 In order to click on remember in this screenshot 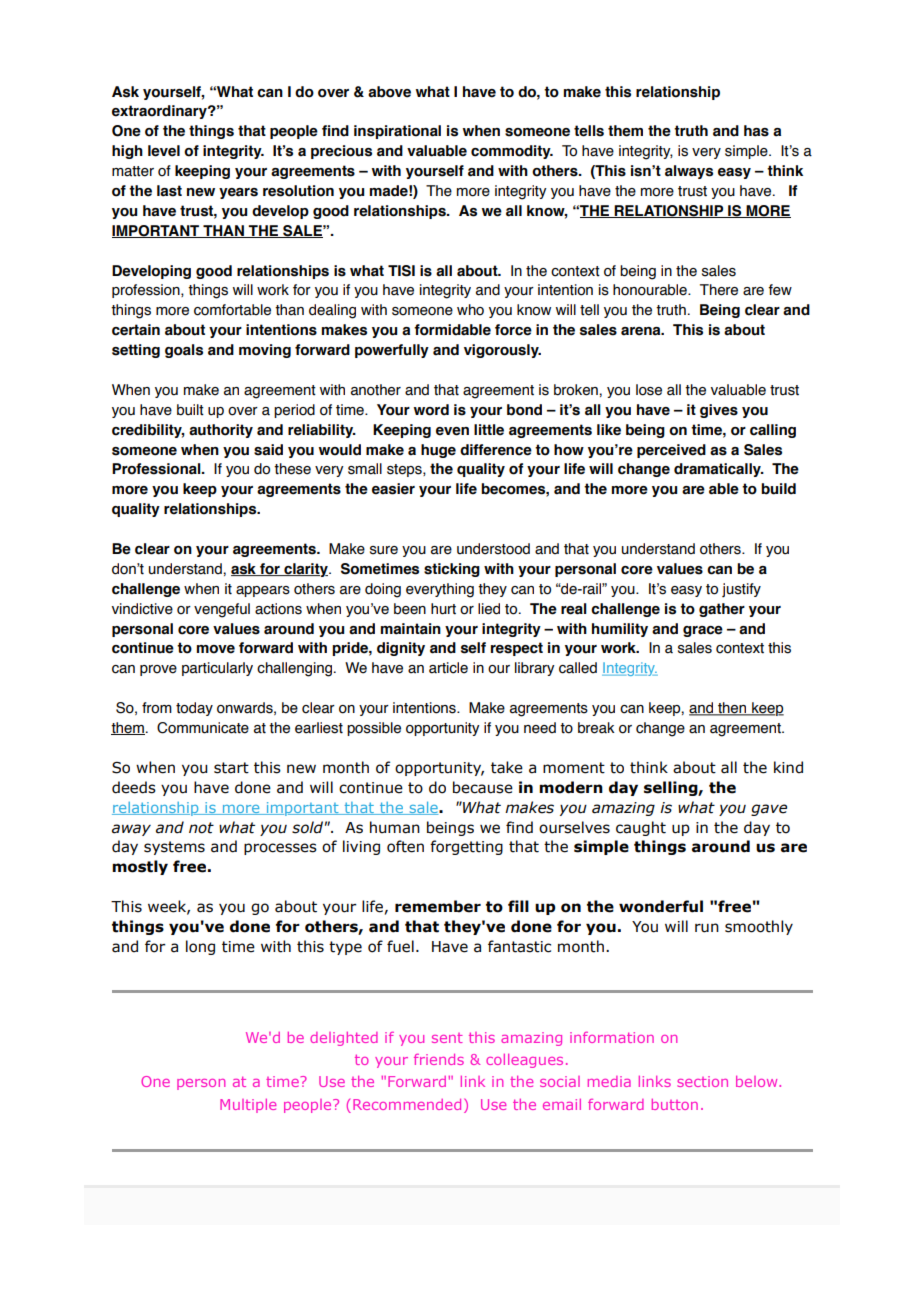, I will do `click(438, 906)`.
